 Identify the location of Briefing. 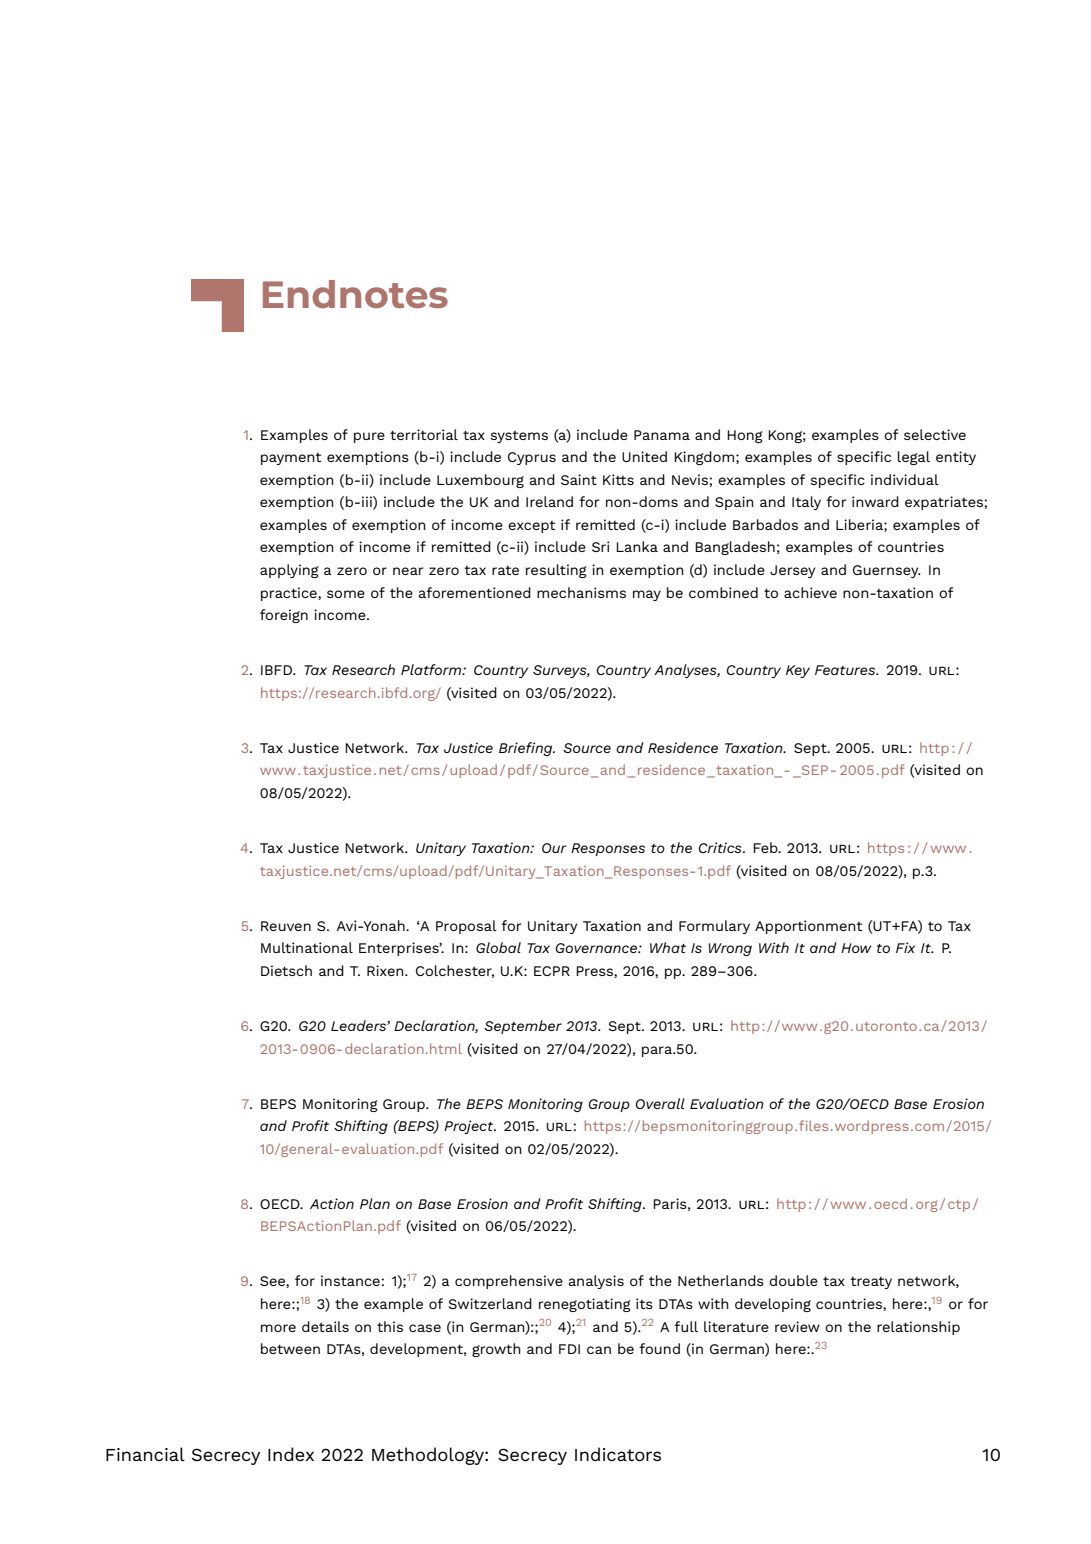
(527, 749).
